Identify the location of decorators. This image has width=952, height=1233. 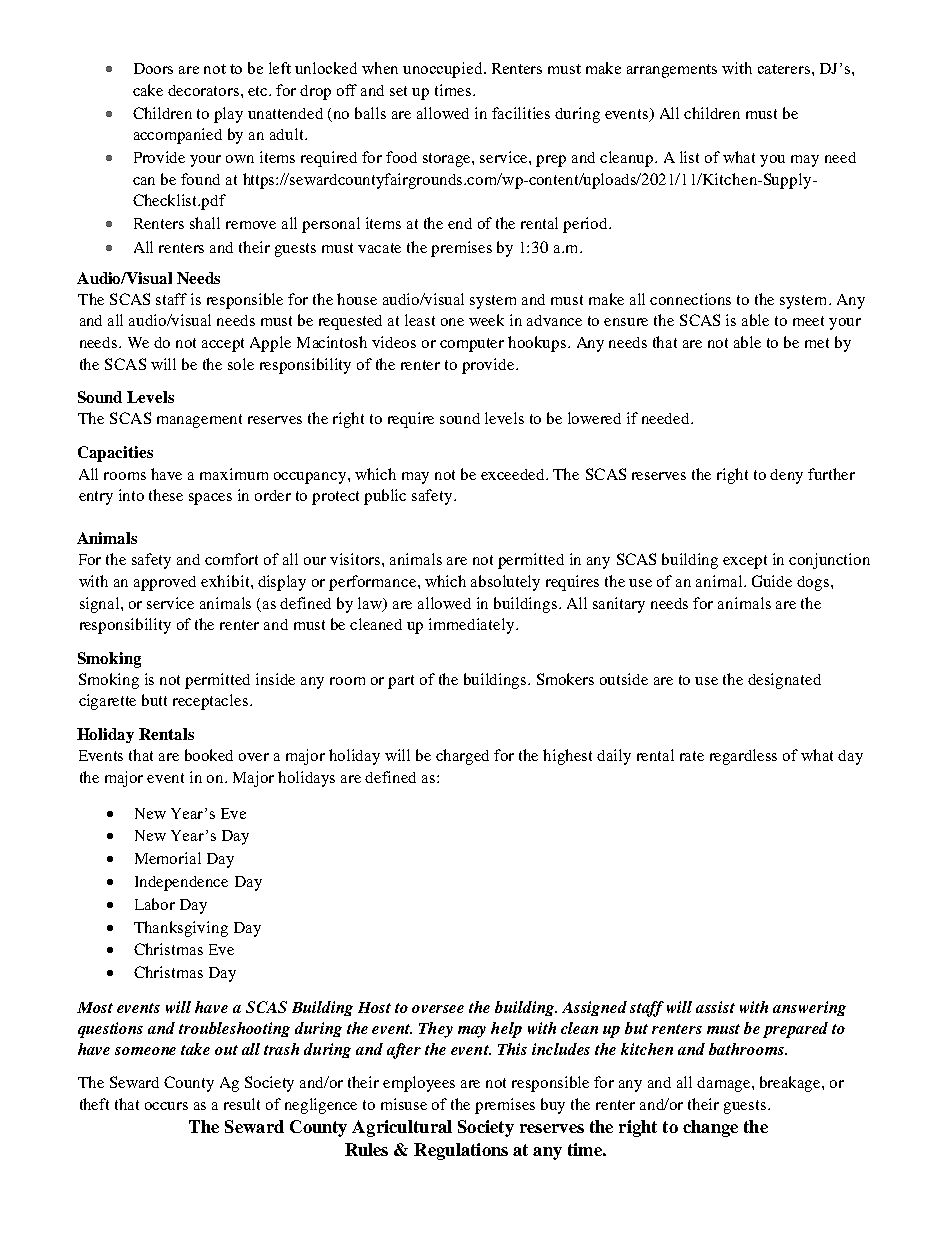
(205, 90).
